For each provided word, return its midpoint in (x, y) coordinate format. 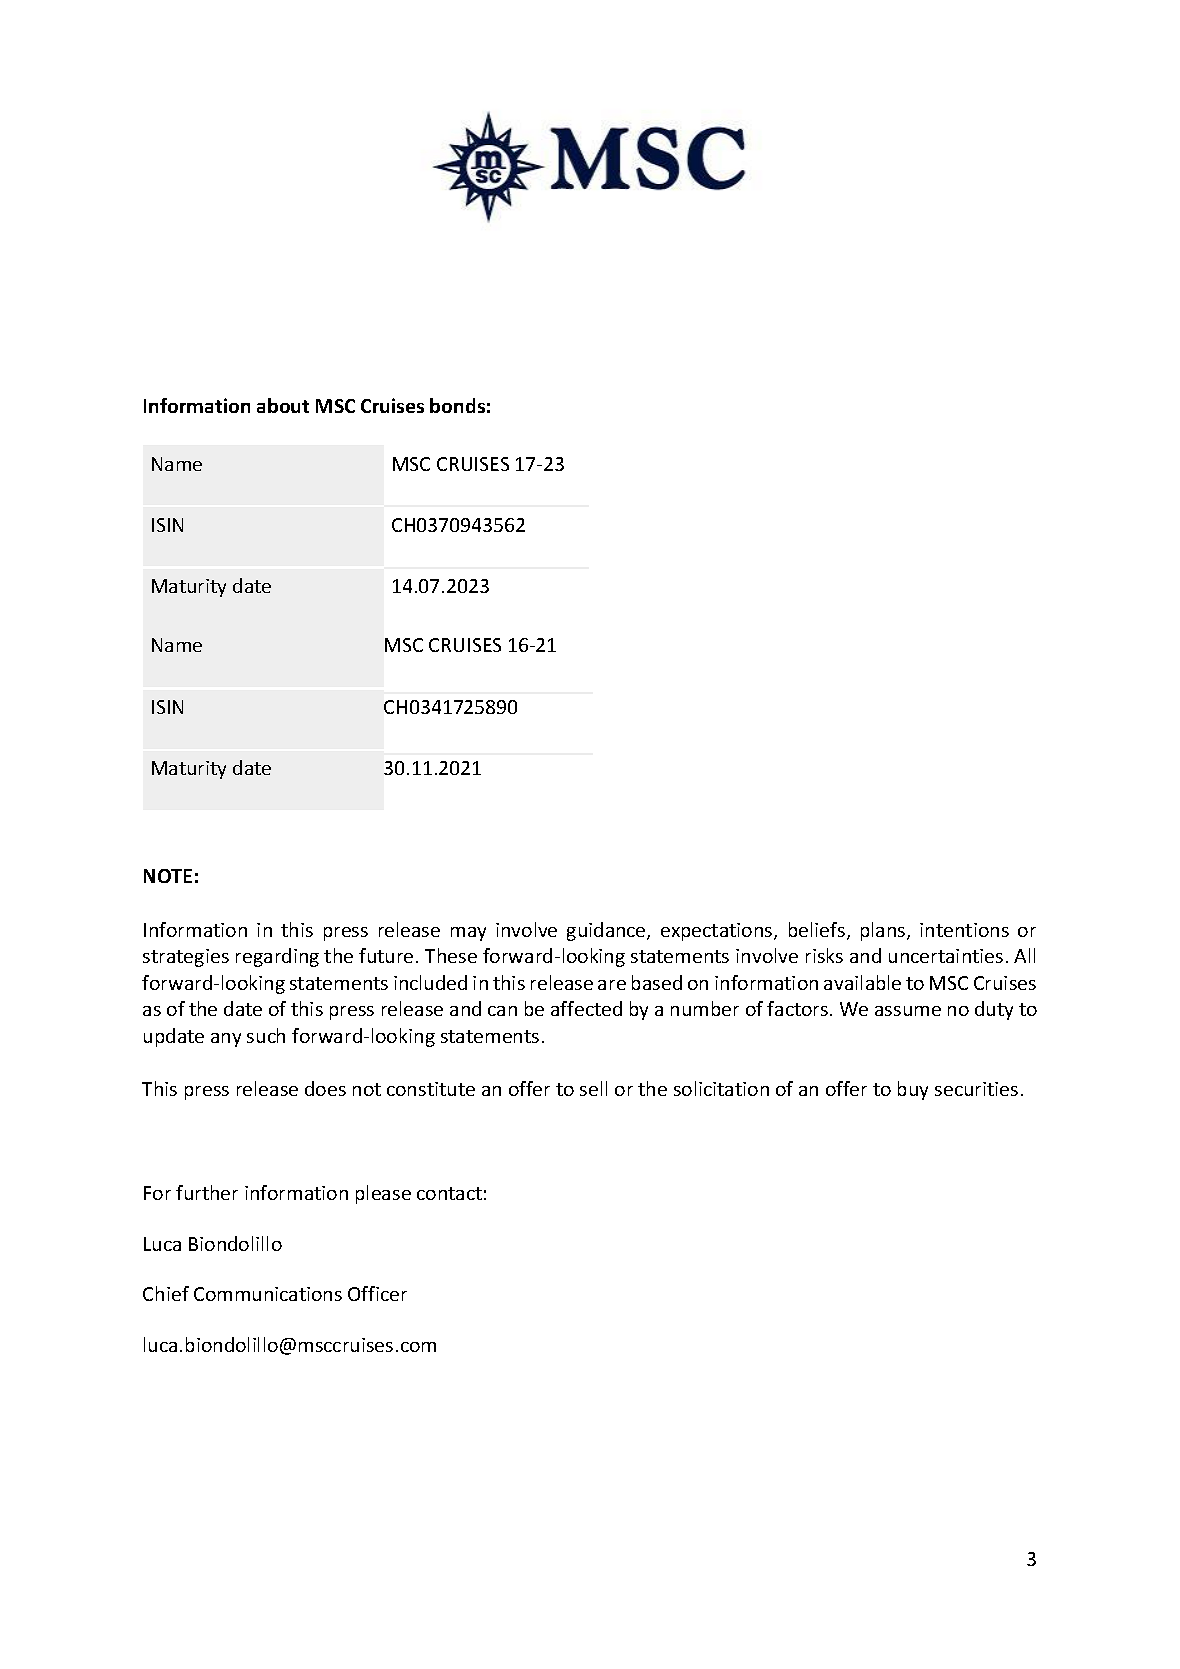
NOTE (168, 876)
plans (884, 931)
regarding (277, 957)
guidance (607, 931)
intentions (964, 930)
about (283, 405)
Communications (268, 1294)
